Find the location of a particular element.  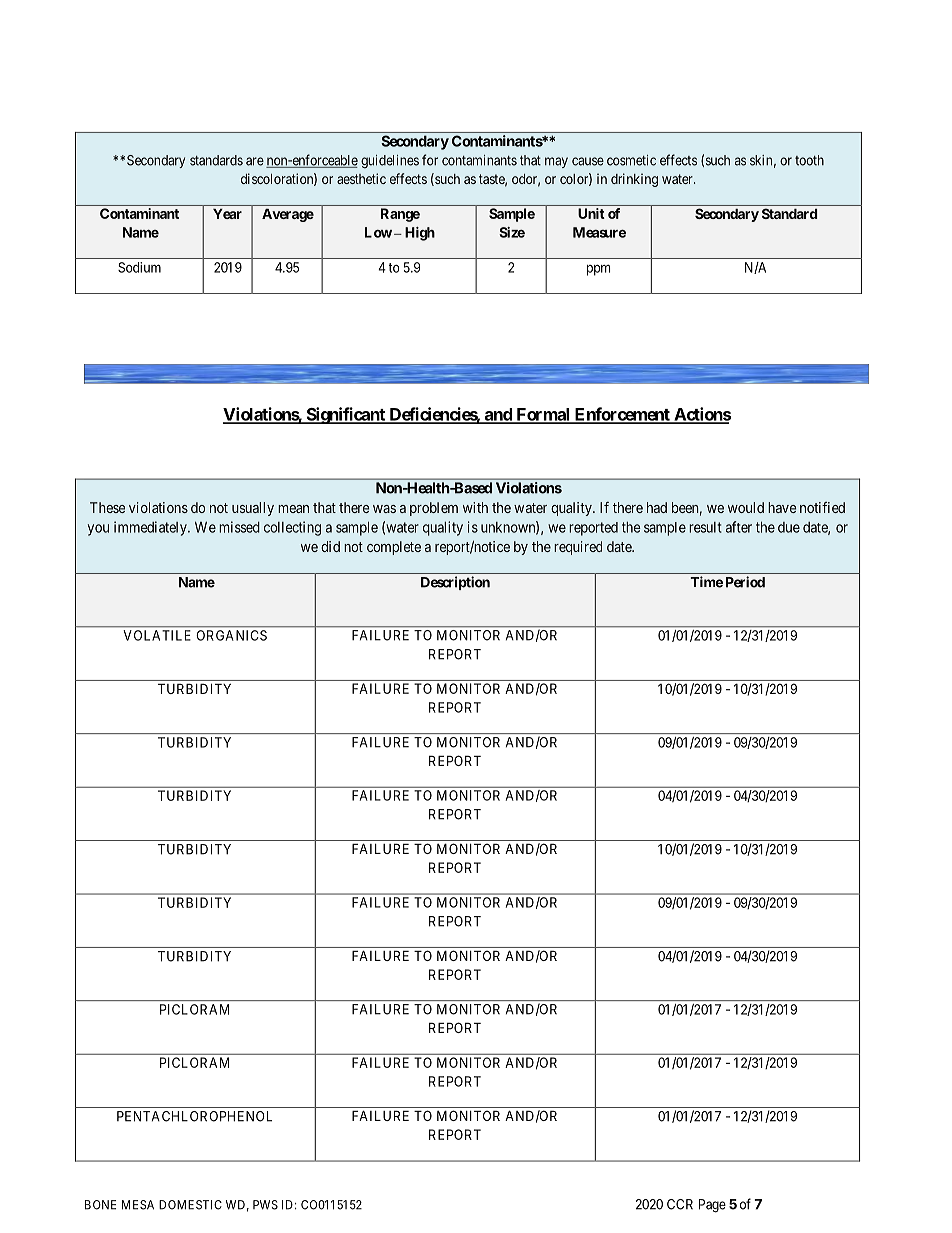

VOLATILE is located at coordinates (157, 635).
